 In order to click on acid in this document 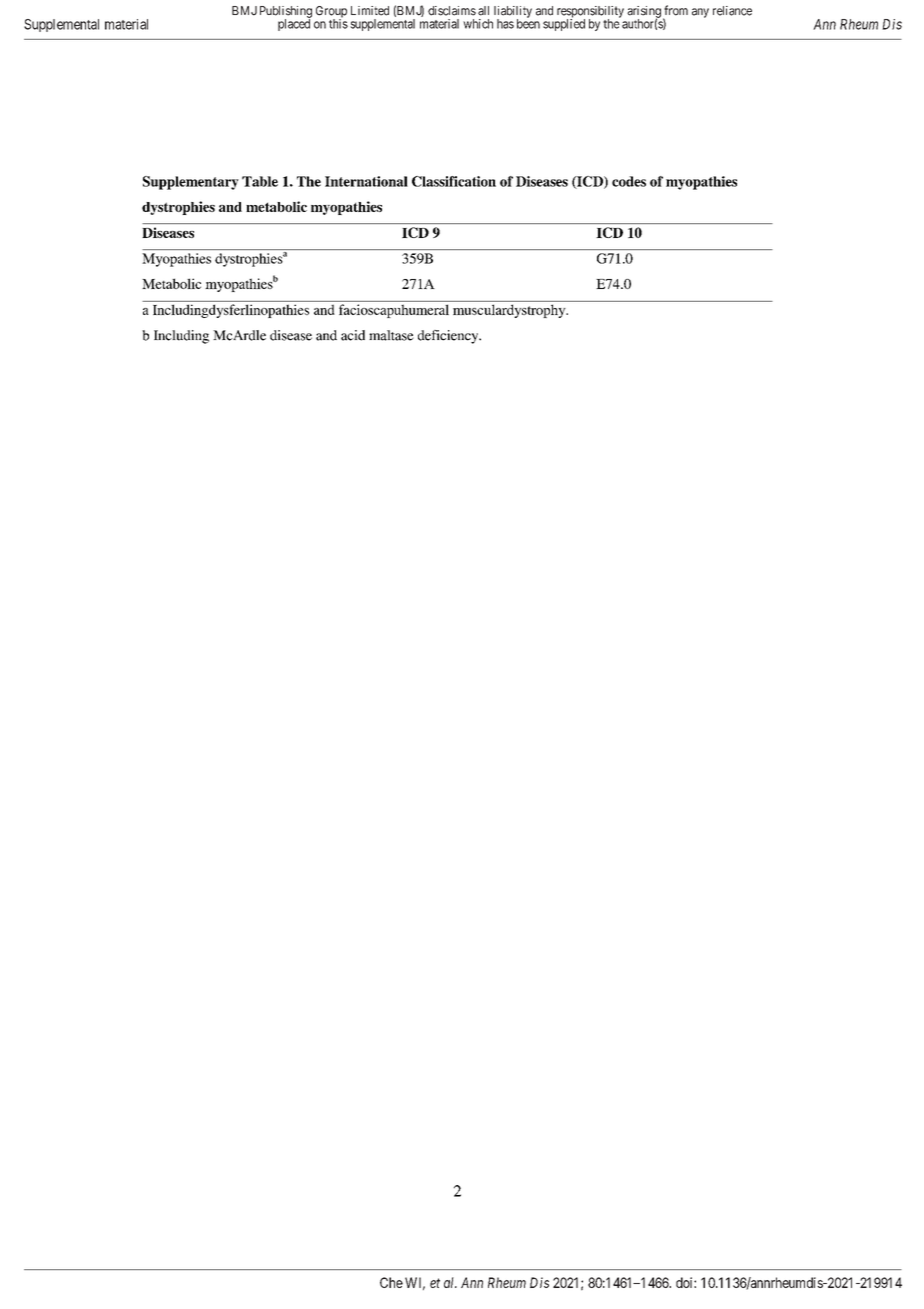, I will do `click(353, 335)`.
